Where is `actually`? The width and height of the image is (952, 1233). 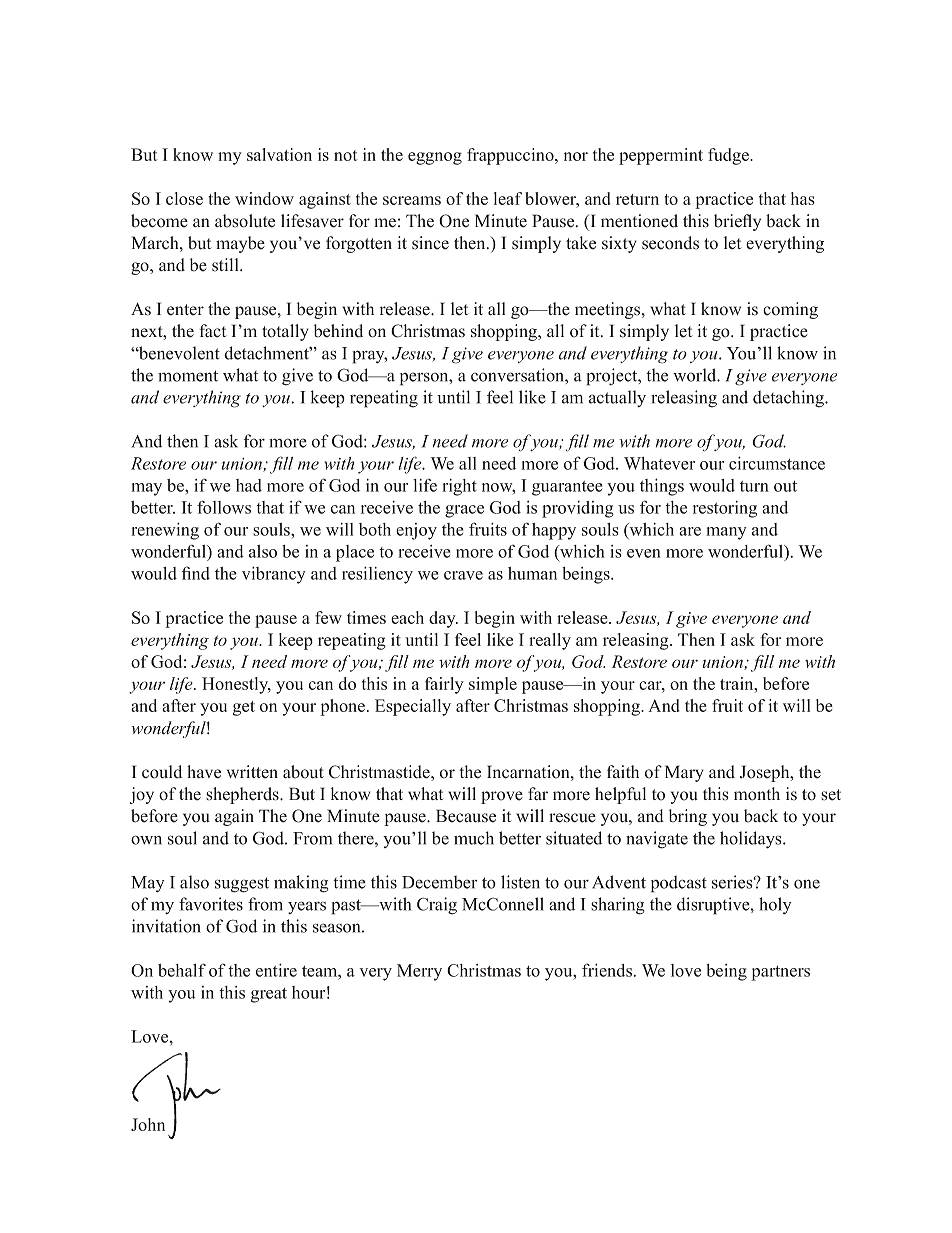 actually is located at coordinates (617, 398).
